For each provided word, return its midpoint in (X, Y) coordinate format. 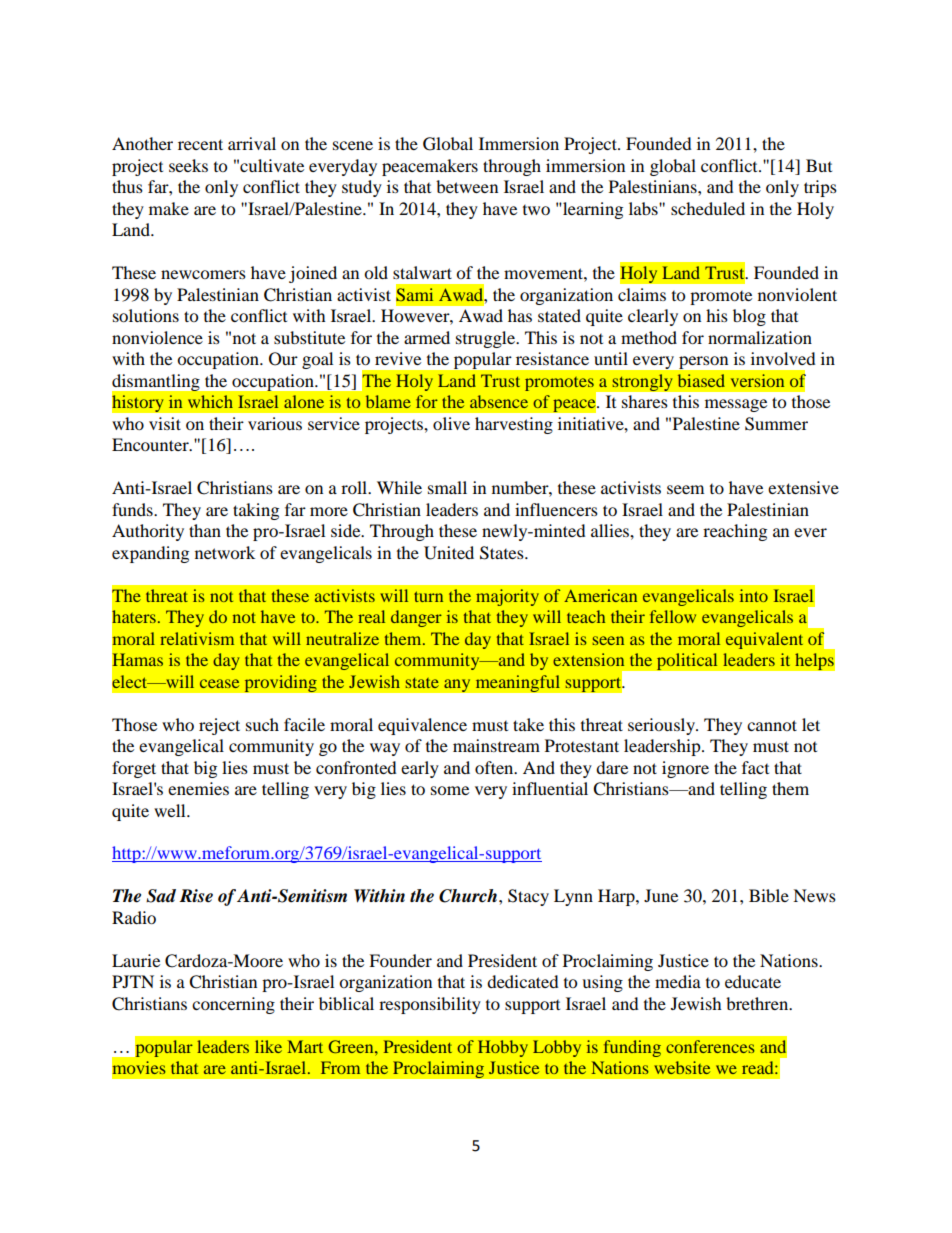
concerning (233, 1005)
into (754, 595)
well (171, 810)
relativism (197, 638)
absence (499, 401)
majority (507, 597)
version (757, 380)
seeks (188, 165)
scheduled (708, 208)
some (450, 790)
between (467, 186)
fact (755, 767)
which (210, 401)
